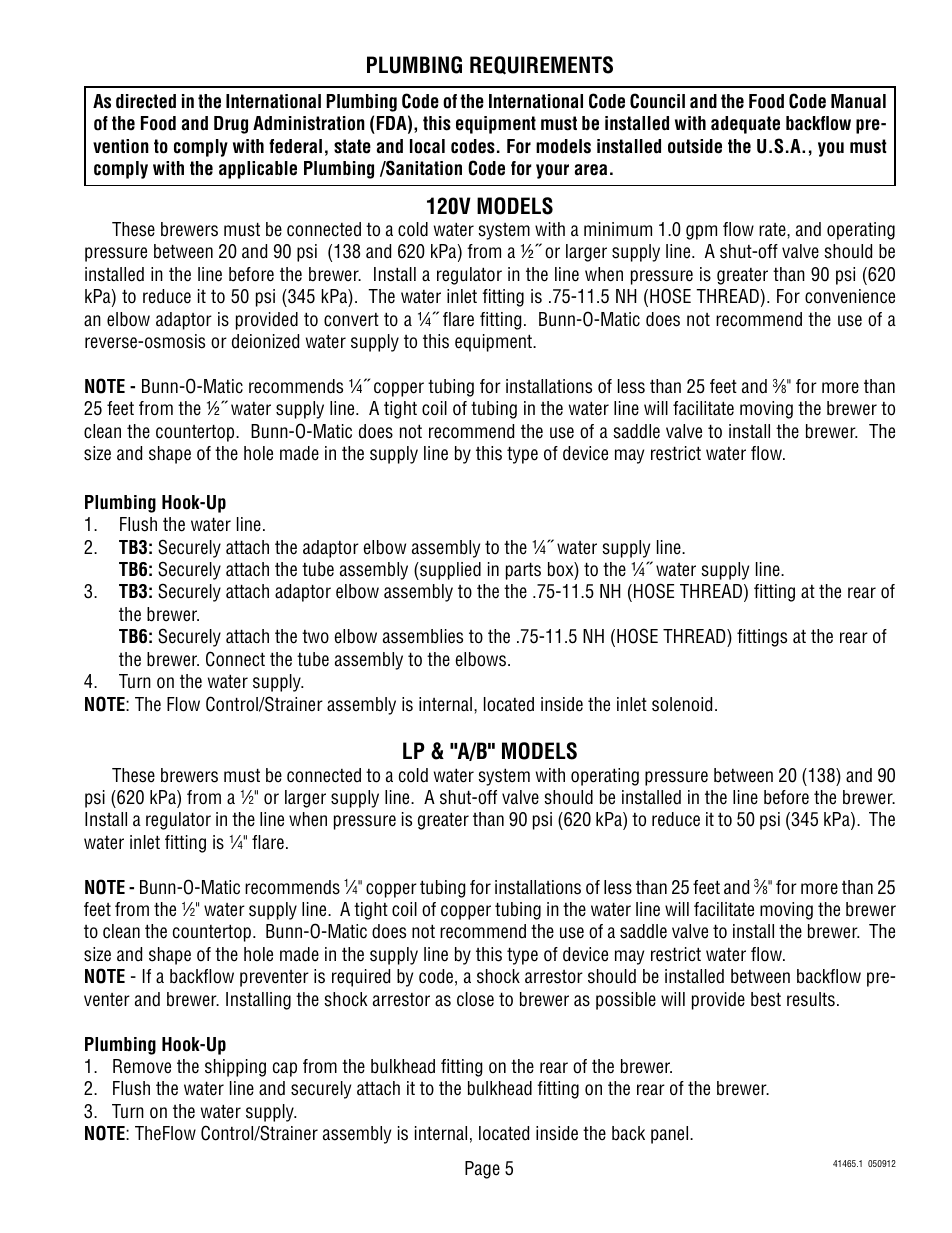 The width and height of the screenshot is (952, 1233). I want to click on Drug, so click(231, 125).
